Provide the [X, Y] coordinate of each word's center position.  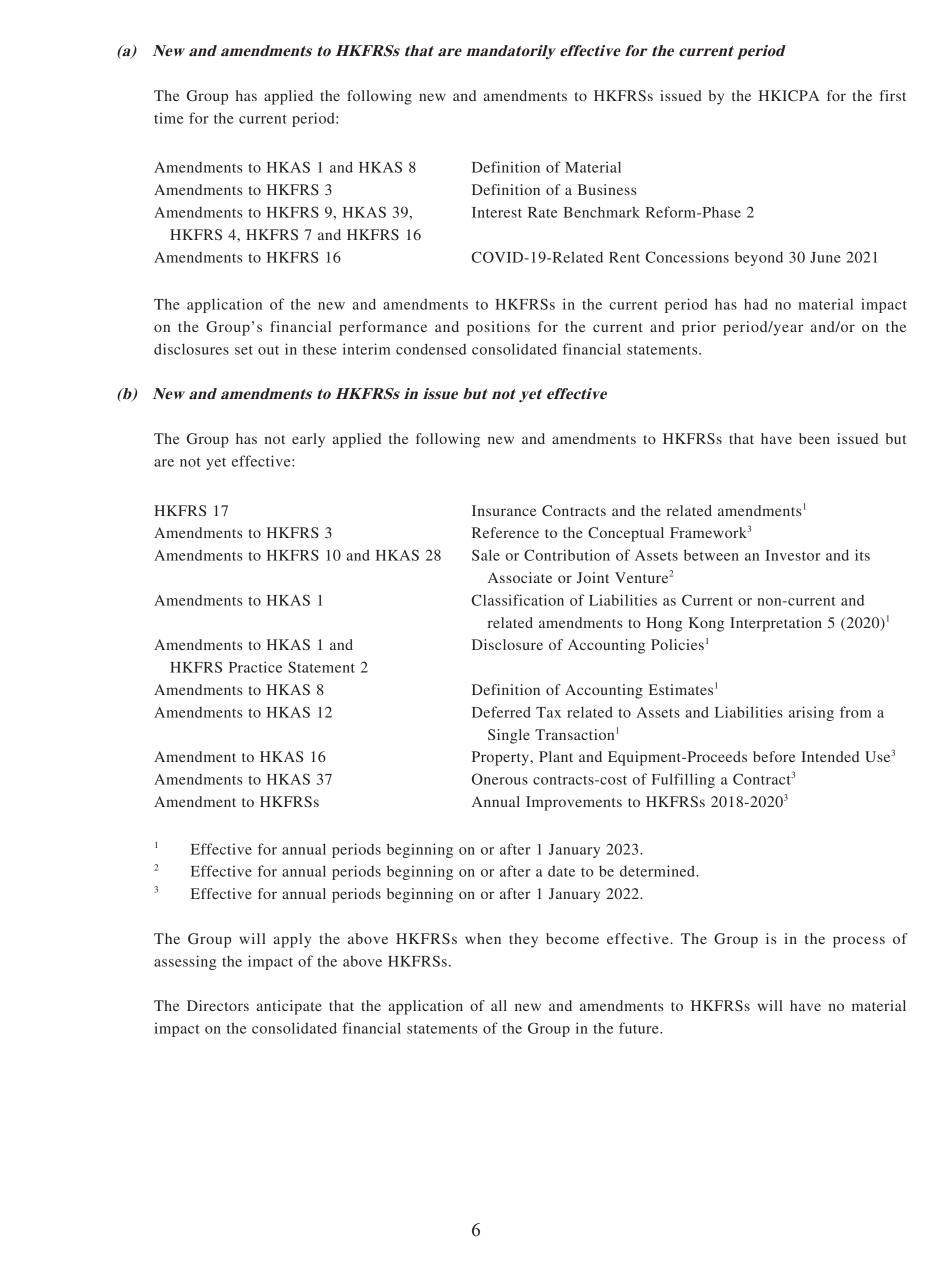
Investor [792, 555]
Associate [520, 577]
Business [607, 189]
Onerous [500, 779]
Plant [556, 756]
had [756, 304]
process [859, 942]
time [169, 118]
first [893, 95]
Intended [830, 756]
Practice [255, 667]
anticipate [289, 1007]
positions [498, 328]
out [268, 350]
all [499, 1005]
